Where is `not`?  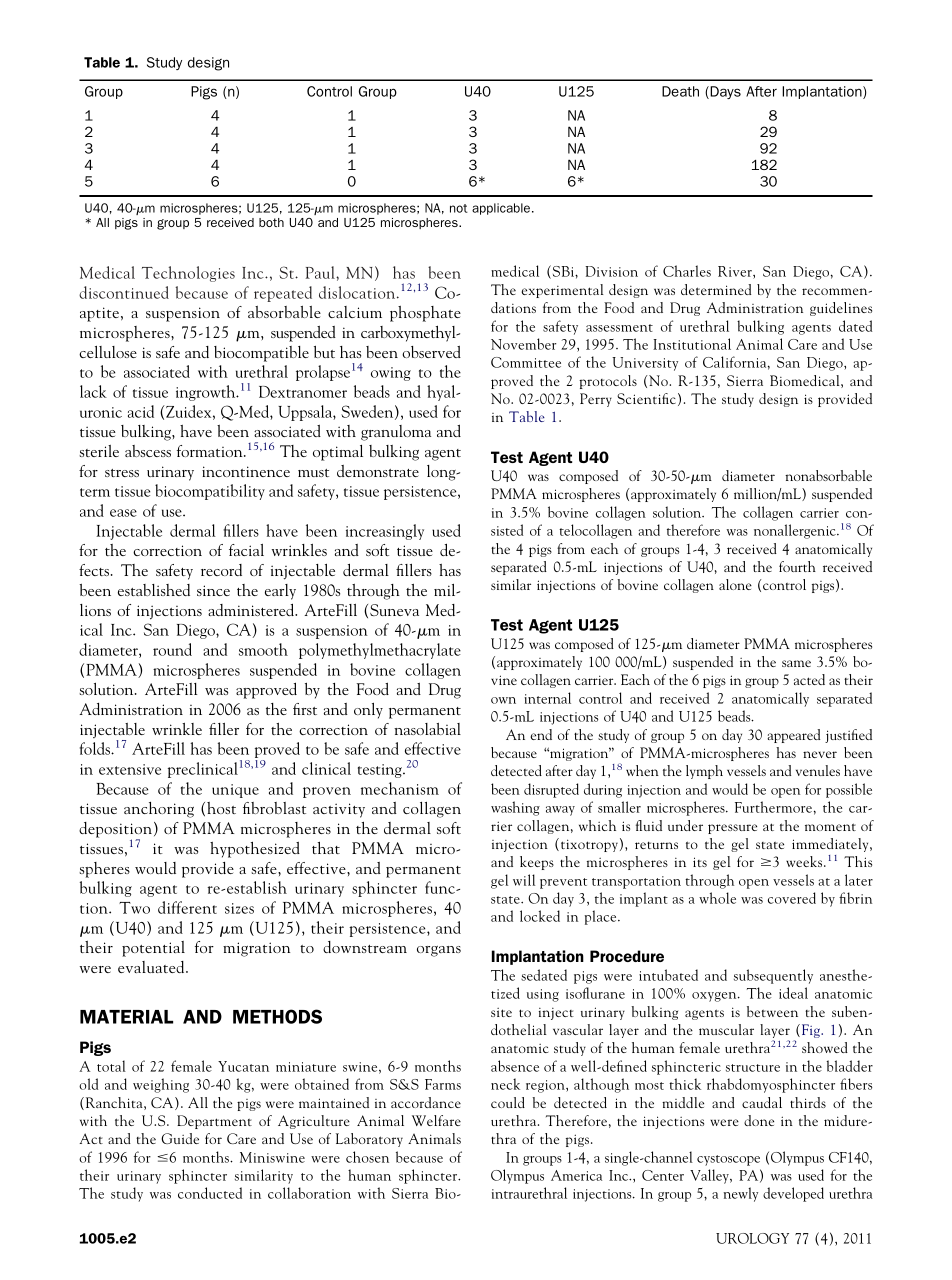
not is located at coordinates (459, 208).
